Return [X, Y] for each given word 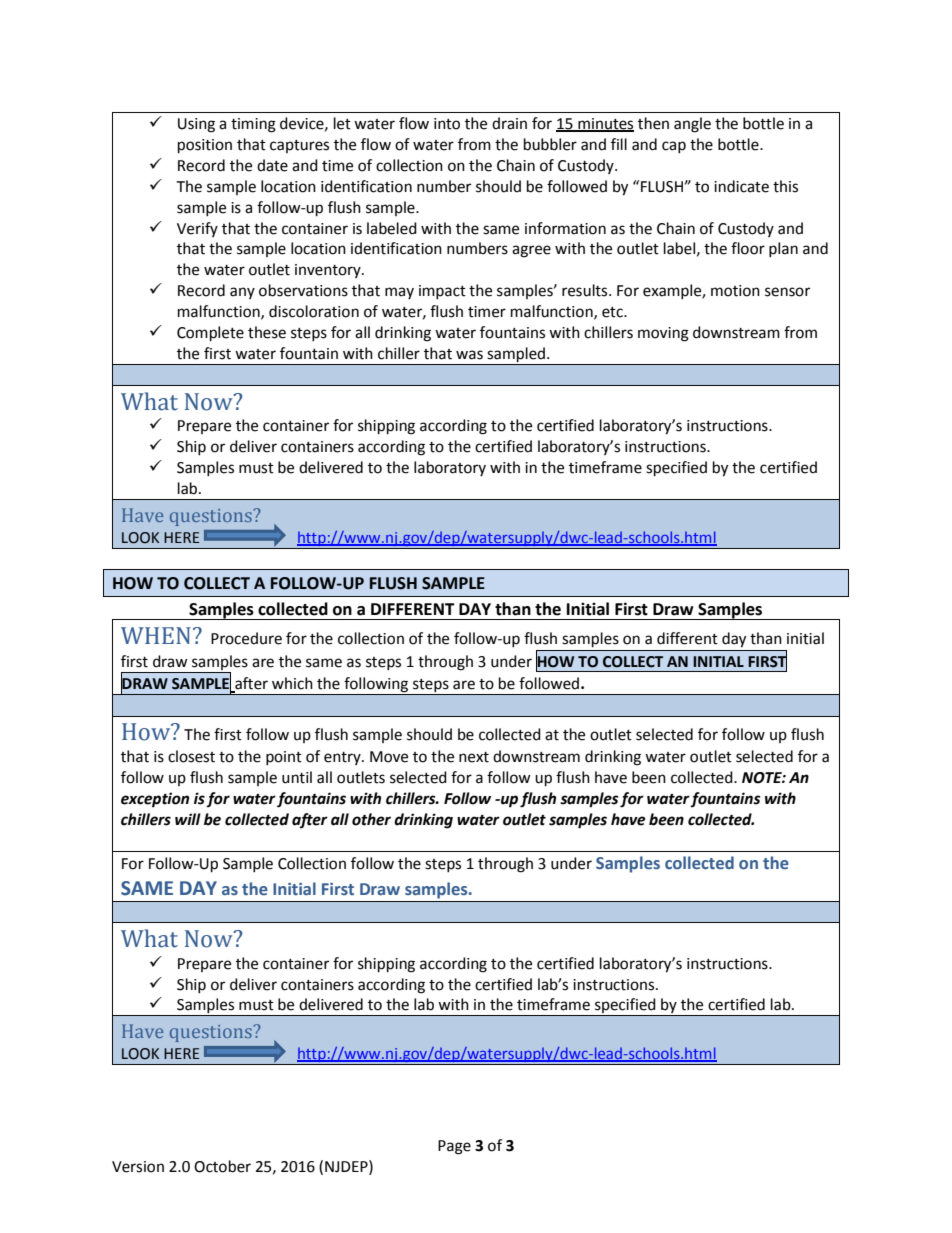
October [222, 1166]
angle [692, 125]
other [371, 819]
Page [454, 1147]
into [447, 124]
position [205, 146]
